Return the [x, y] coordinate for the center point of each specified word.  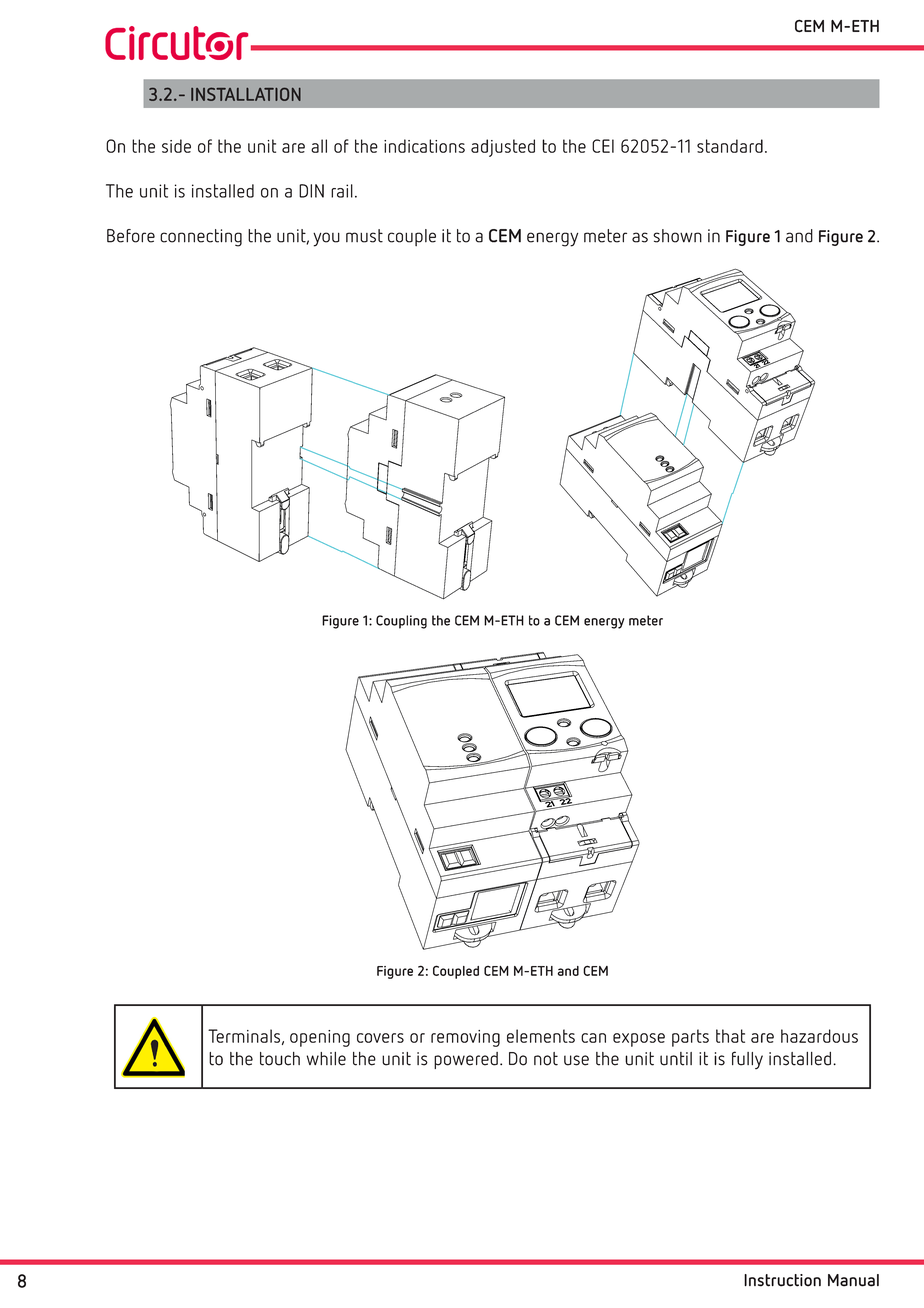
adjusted [503, 148]
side [176, 146]
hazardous [819, 1036]
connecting [201, 238]
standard [730, 146]
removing [465, 1038]
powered [466, 1060]
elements [541, 1036]
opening [320, 1038]
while [326, 1059]
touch [280, 1059]
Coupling [401, 622]
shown [677, 236]
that [730, 1036]
